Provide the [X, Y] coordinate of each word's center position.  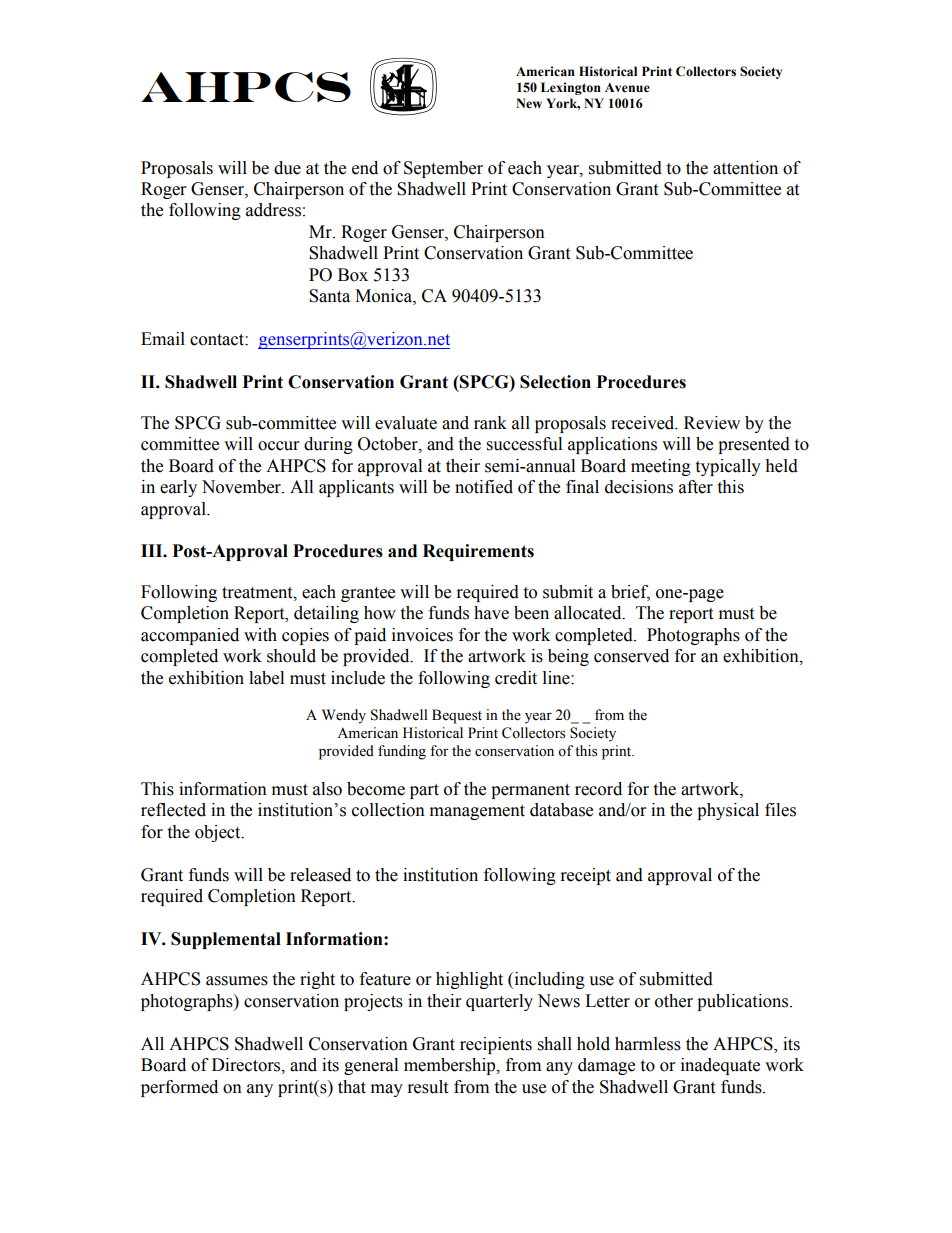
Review [712, 423]
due [287, 168]
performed [179, 1088]
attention [745, 168]
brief [630, 593]
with [260, 635]
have [491, 613]
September [443, 169]
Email [163, 339]
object [219, 833]
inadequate [720, 1066]
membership [451, 1066]
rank [490, 423]
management [477, 812]
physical [728, 811]
